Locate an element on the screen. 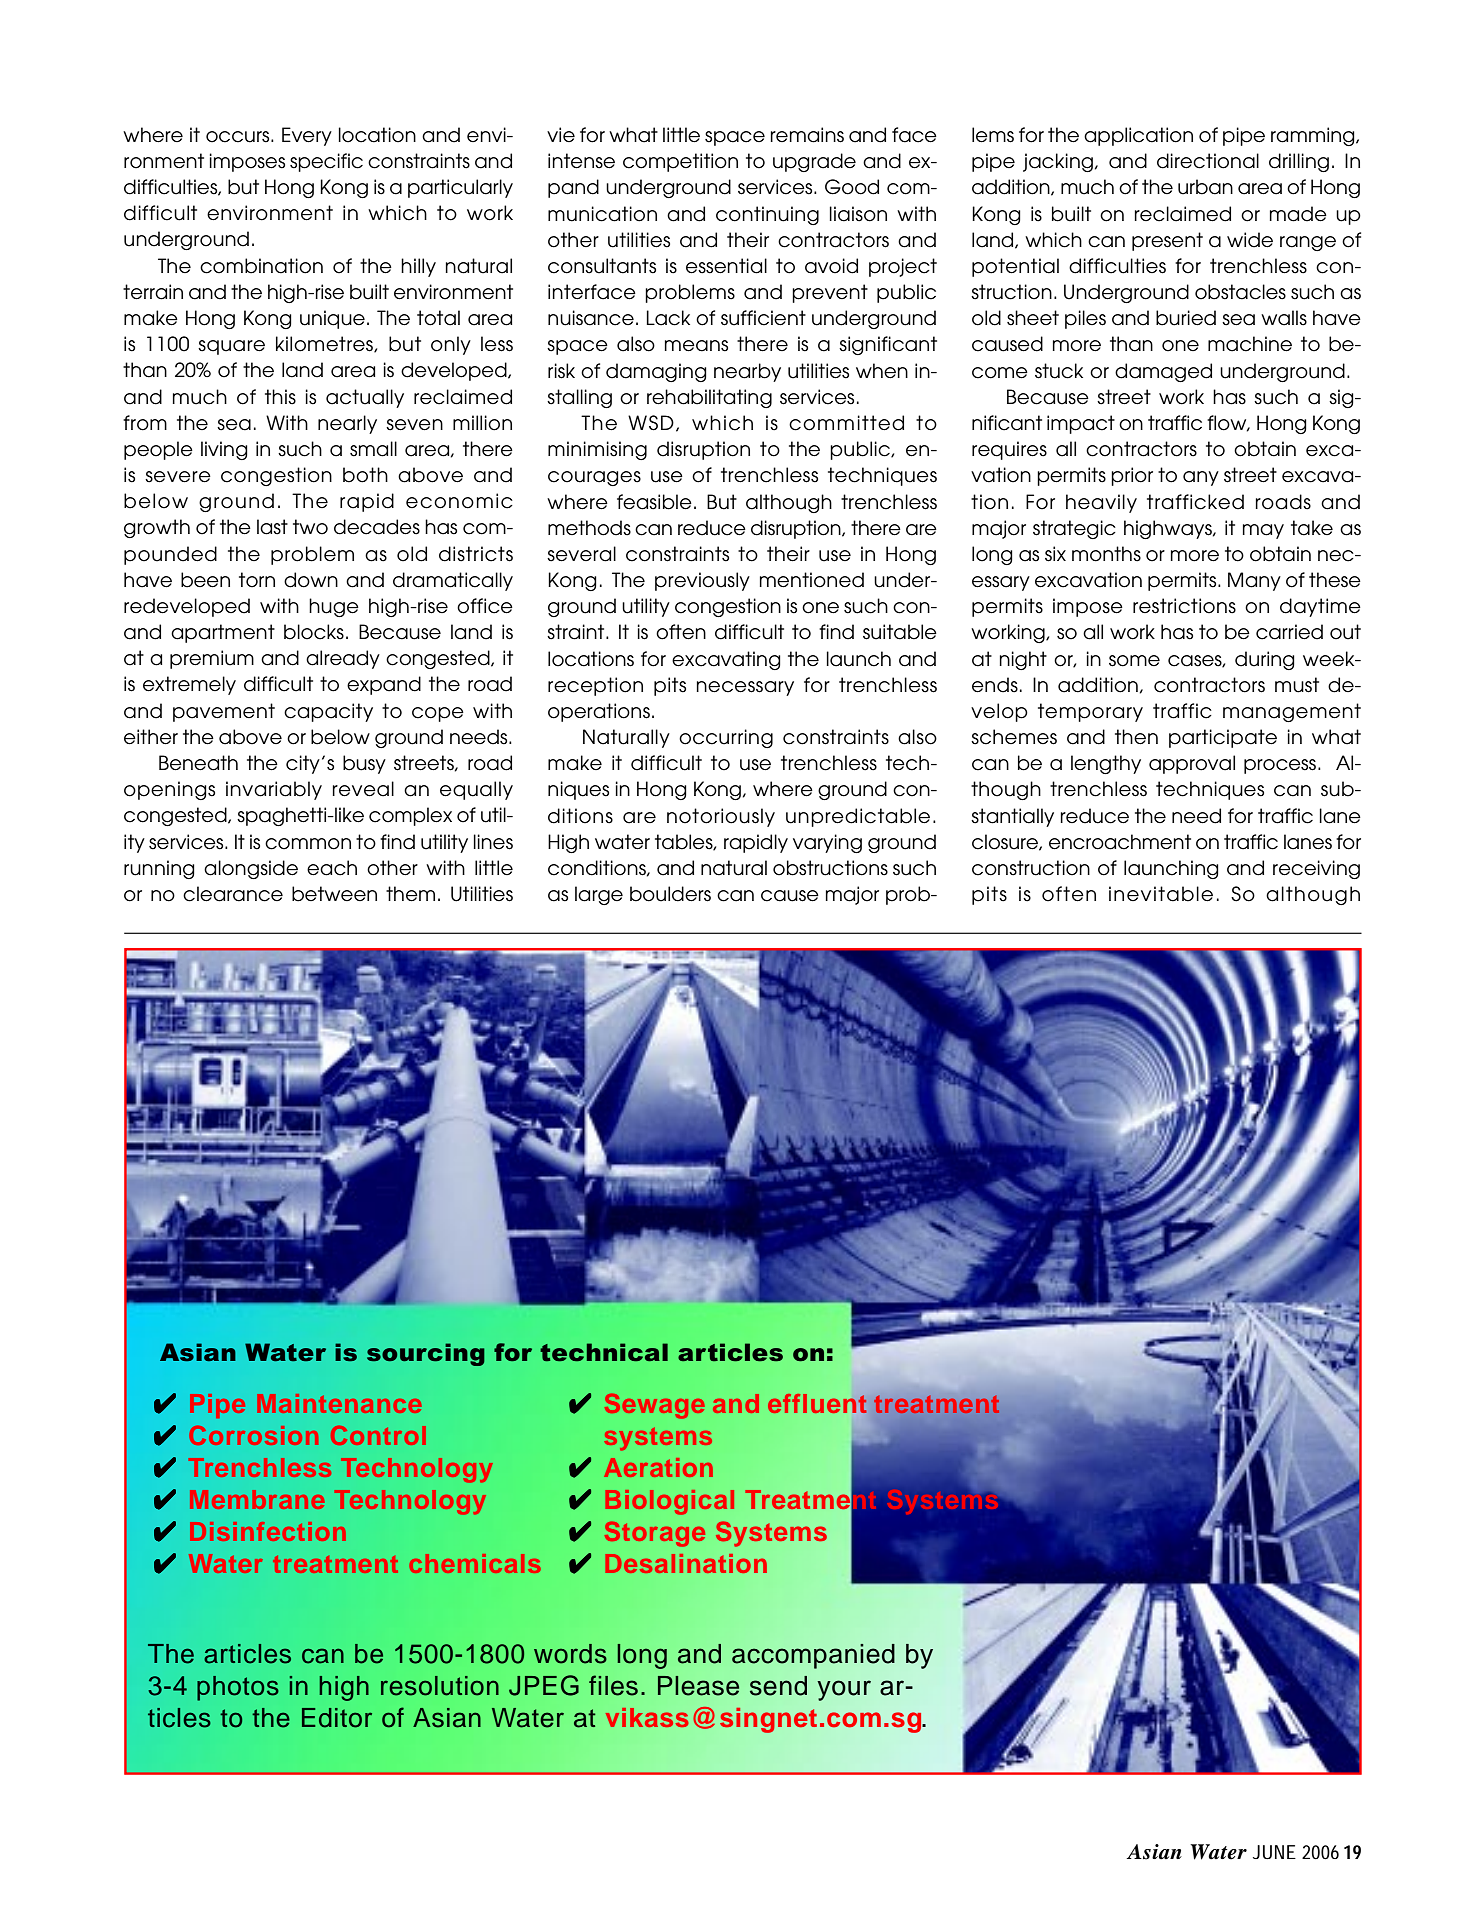  your is located at coordinates (844, 1690).
